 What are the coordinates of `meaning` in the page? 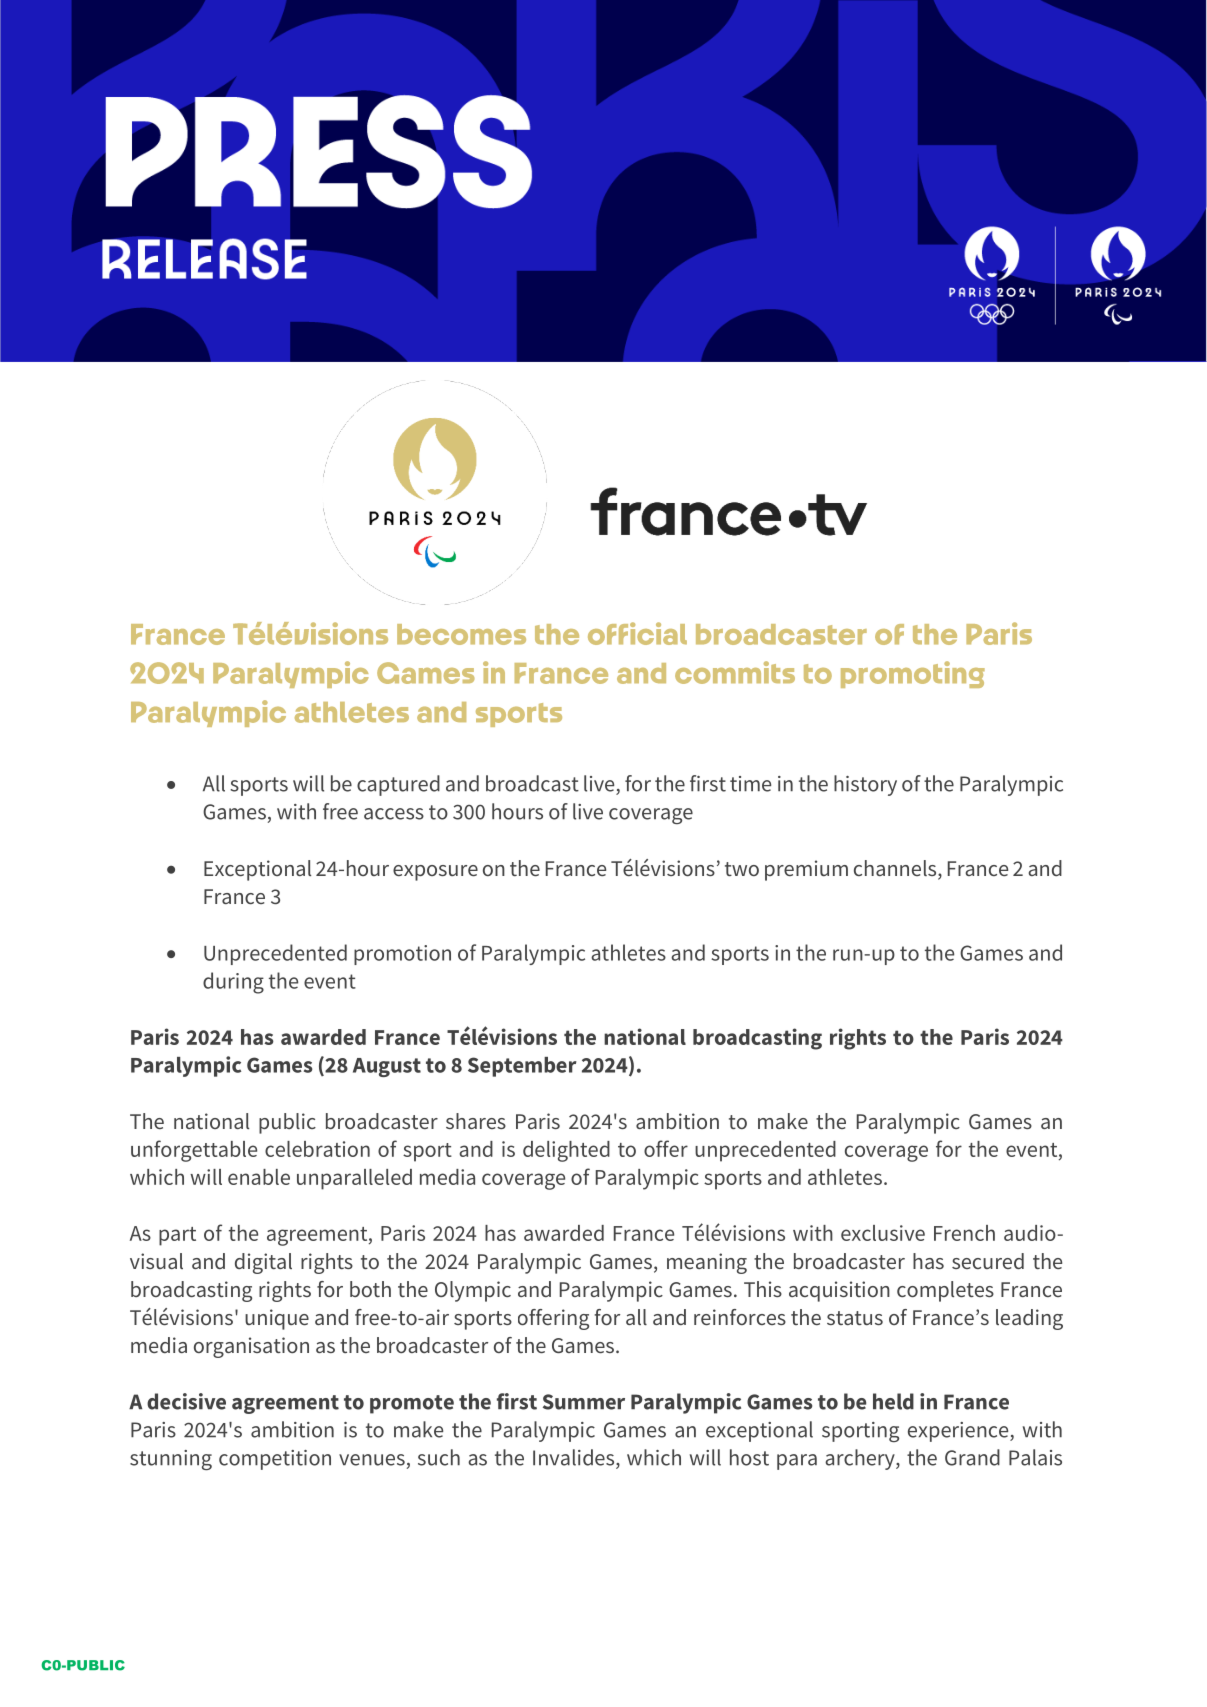 It's located at (707, 1263).
